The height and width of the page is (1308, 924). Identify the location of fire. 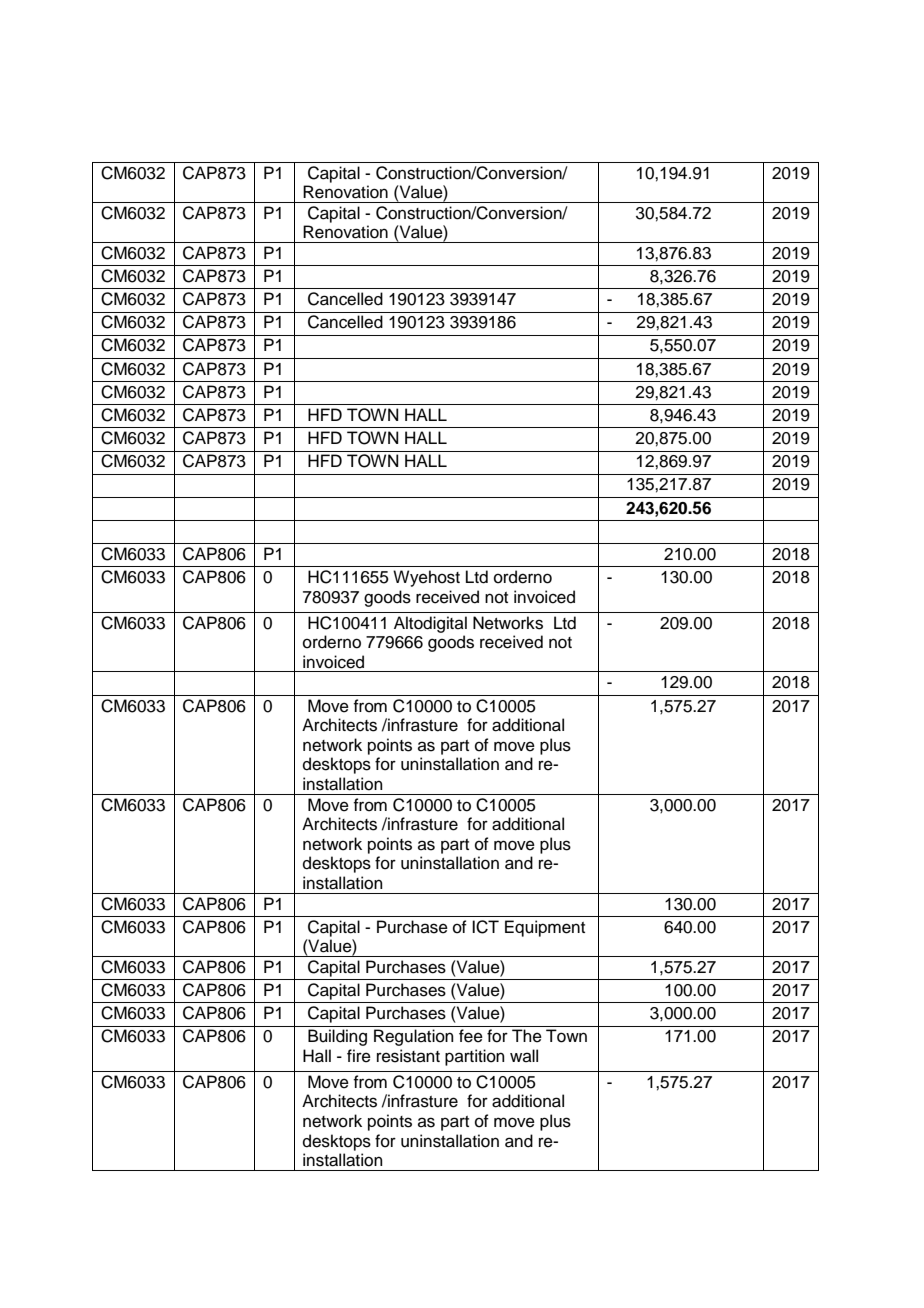
(359, 1056).
